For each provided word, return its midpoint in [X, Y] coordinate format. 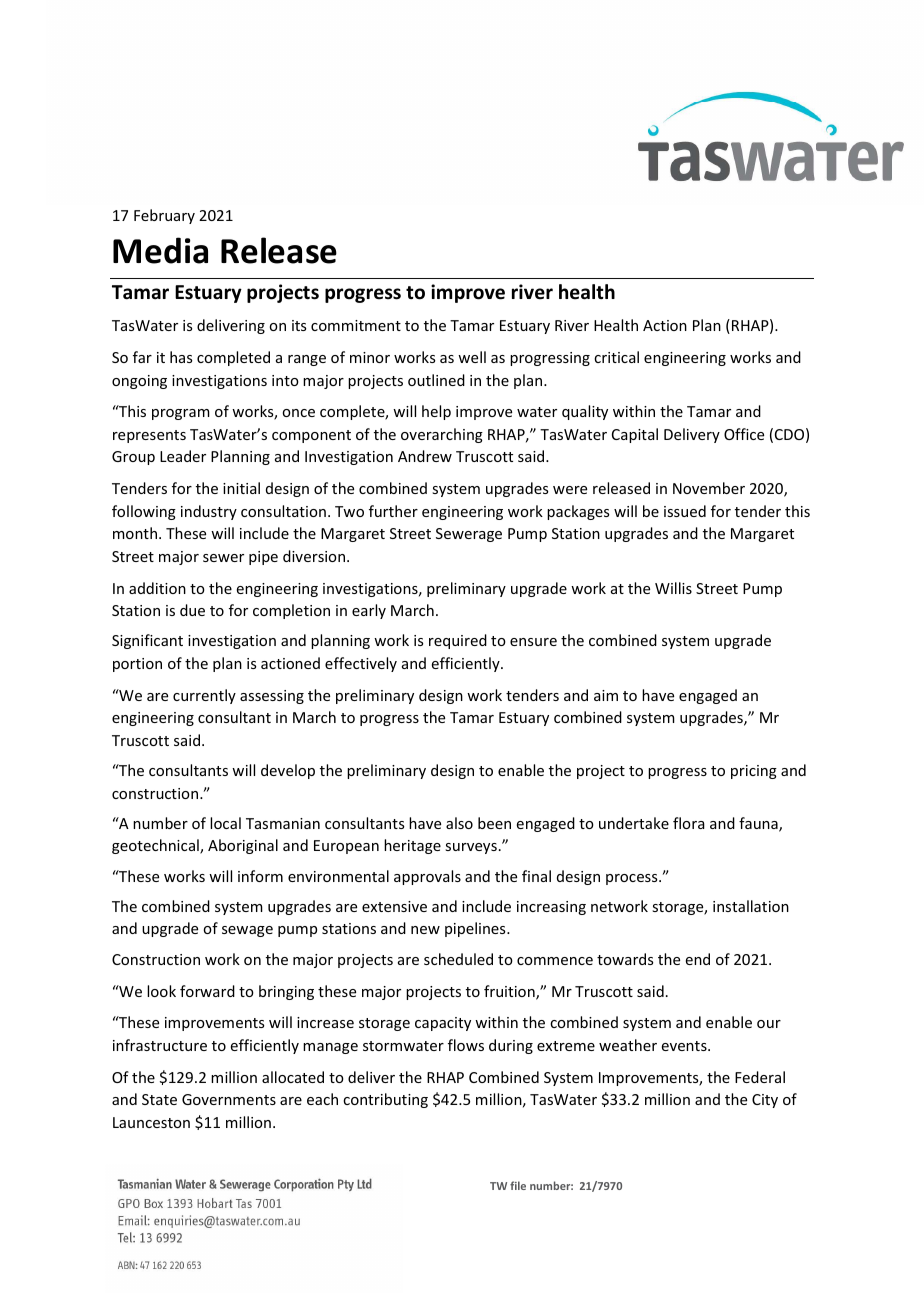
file [518, 1185]
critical [616, 357]
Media [160, 250]
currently [204, 696]
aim [606, 695]
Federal [760, 1077]
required [458, 641]
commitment [356, 325]
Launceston [151, 1122]
